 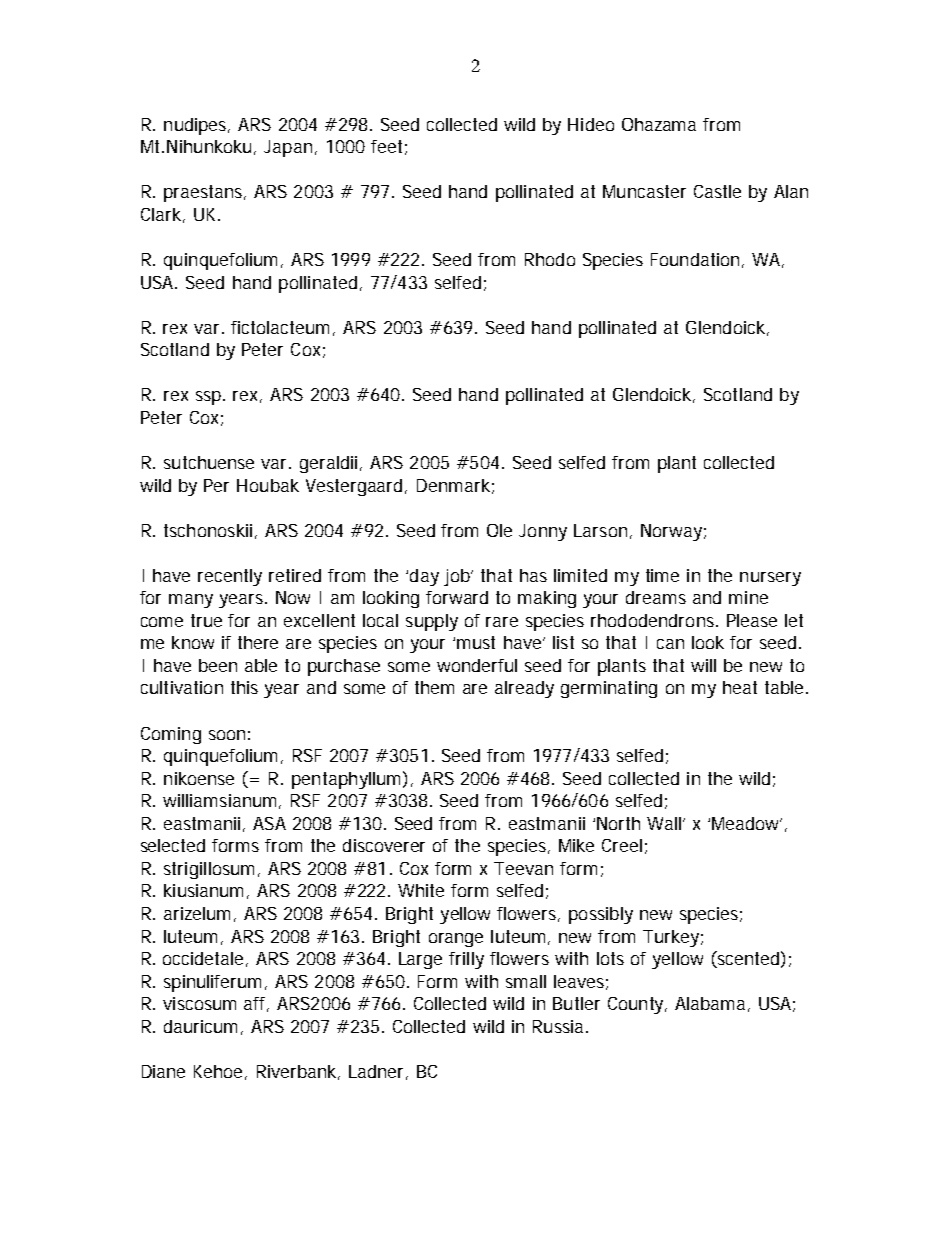 I want to click on ssp, so click(x=210, y=398).
